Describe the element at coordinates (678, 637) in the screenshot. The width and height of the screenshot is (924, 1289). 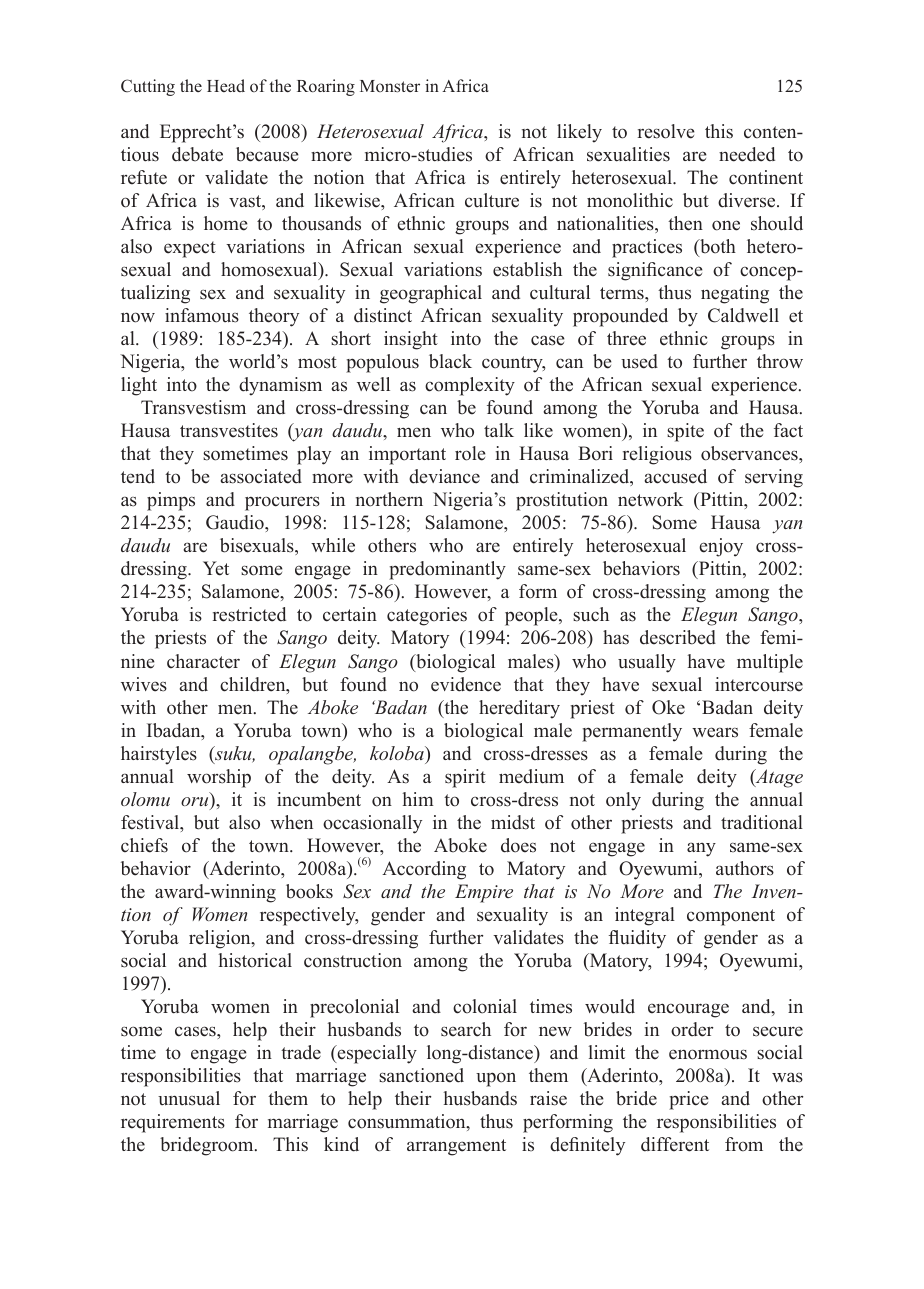
I see `described` at that location.
